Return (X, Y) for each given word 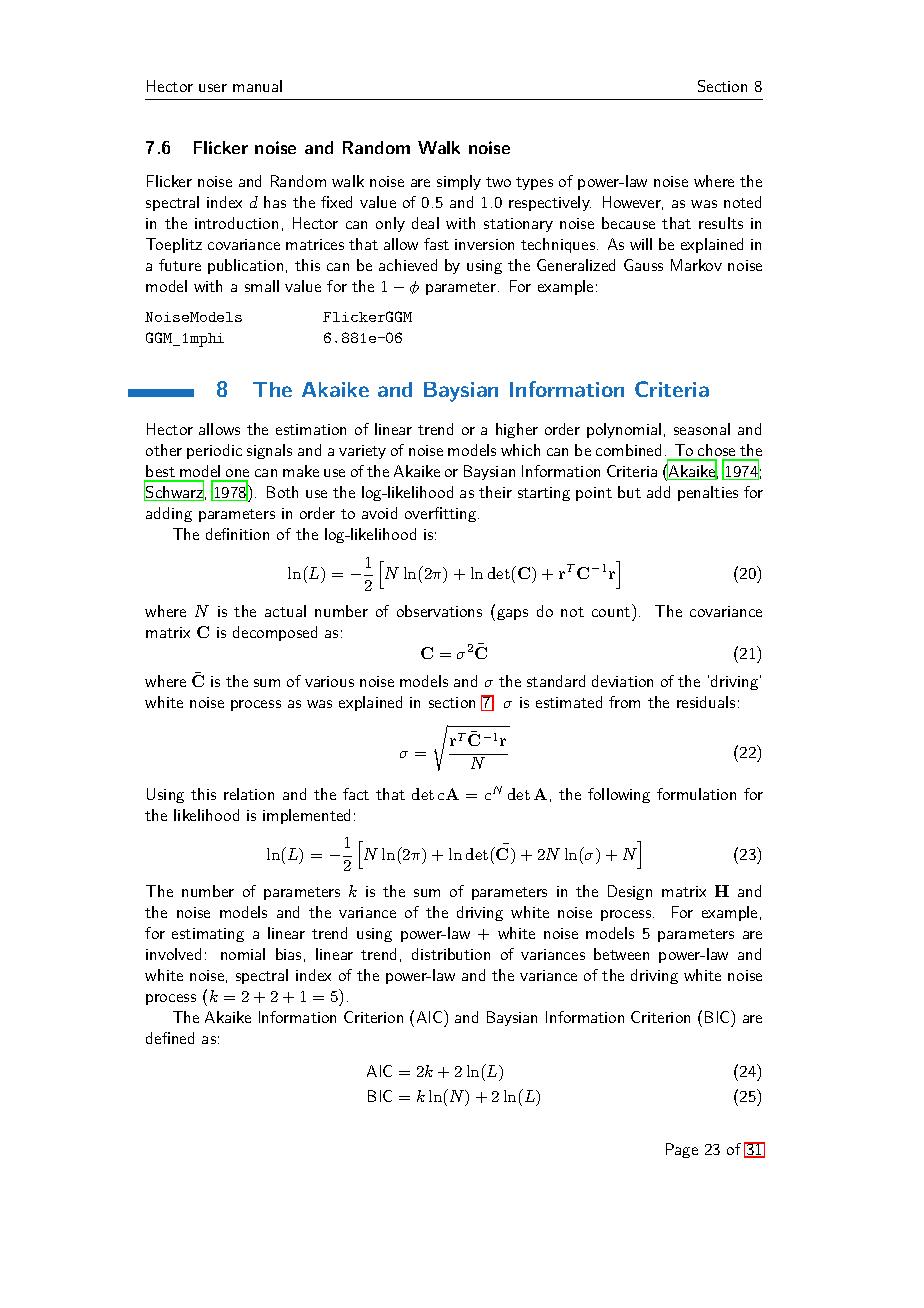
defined (170, 1038)
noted (742, 202)
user (213, 88)
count (611, 612)
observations (439, 611)
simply (459, 182)
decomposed (275, 633)
